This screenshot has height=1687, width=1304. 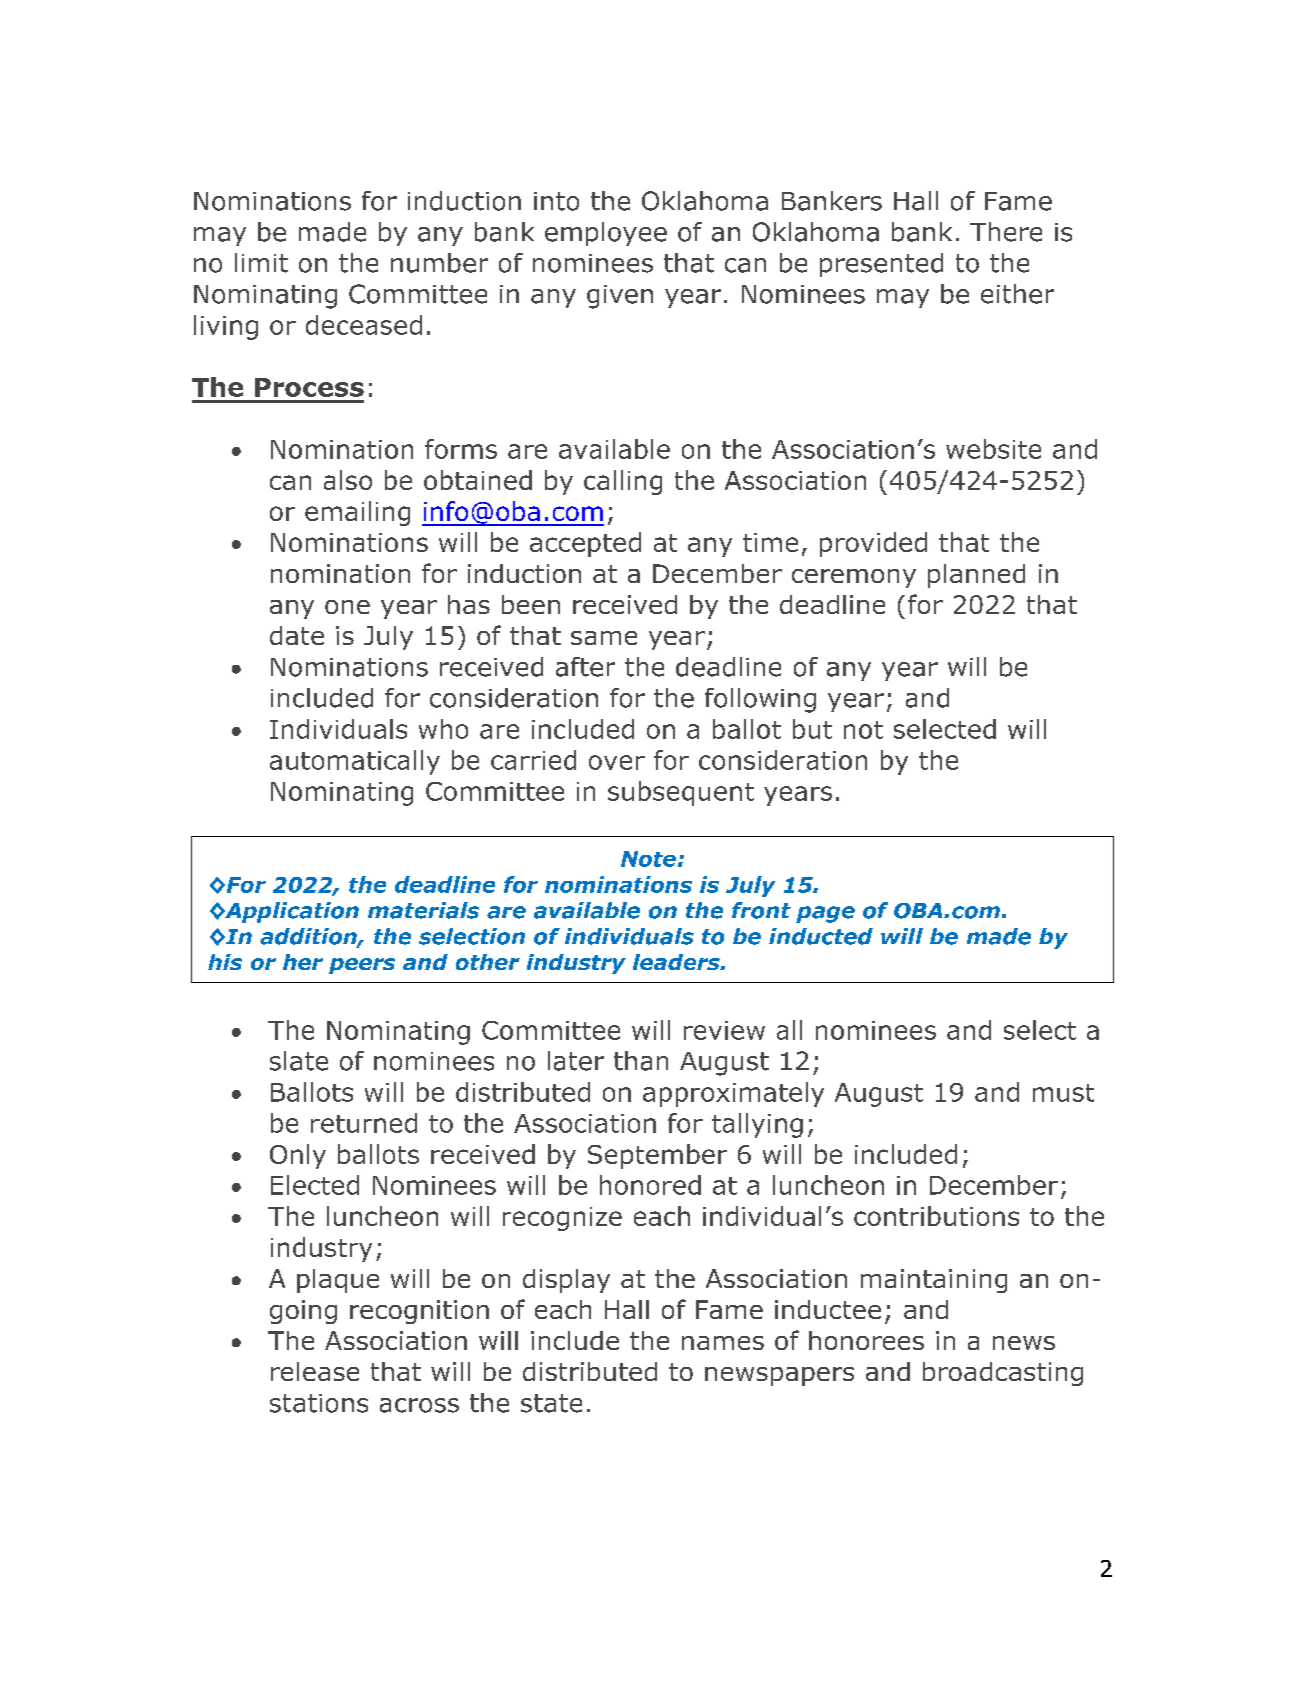 What do you see at coordinates (1006, 232) in the screenshot?
I see `There` at bounding box center [1006, 232].
